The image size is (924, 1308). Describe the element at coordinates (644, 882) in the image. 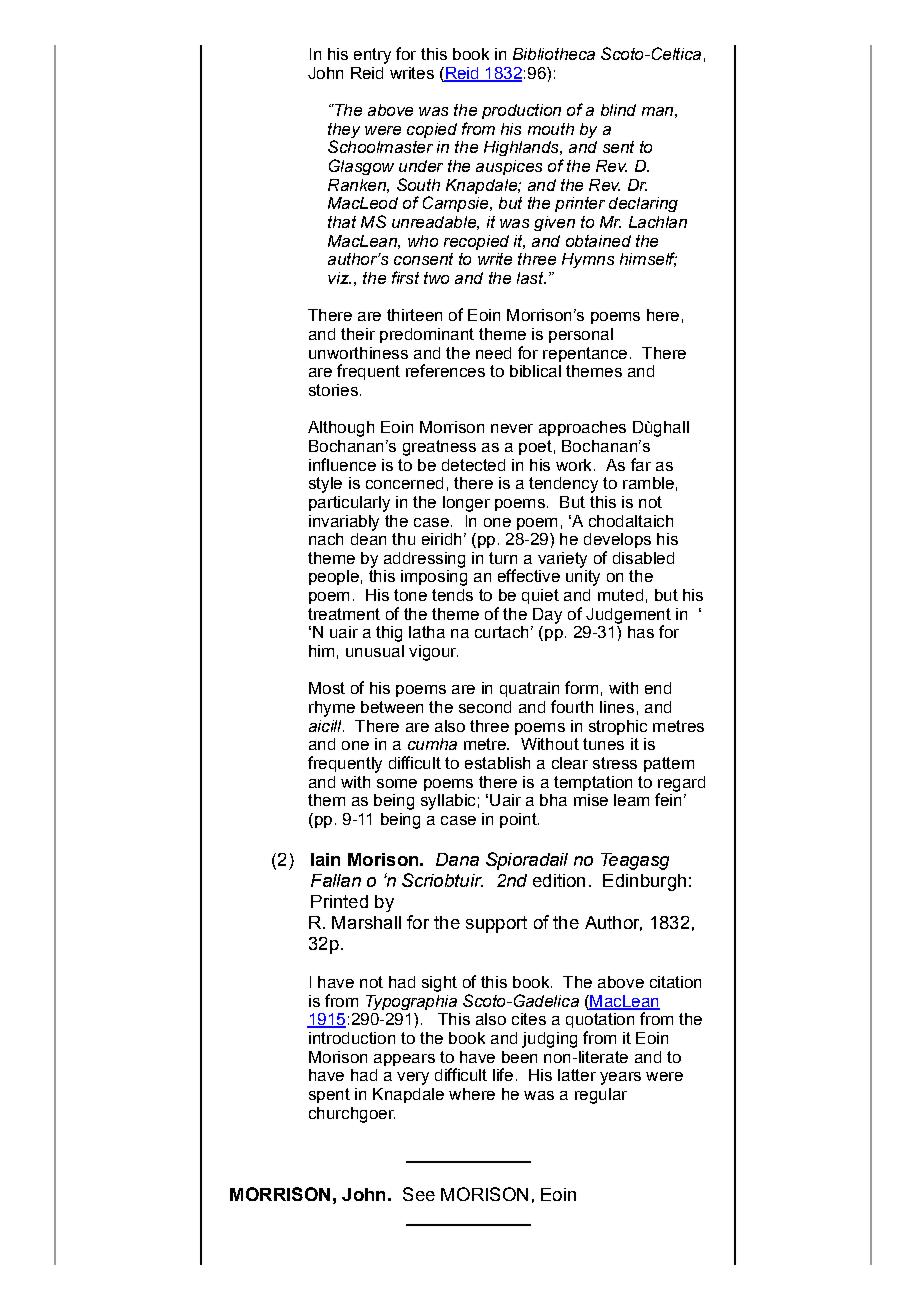

I see `Edinburgh` at that location.
